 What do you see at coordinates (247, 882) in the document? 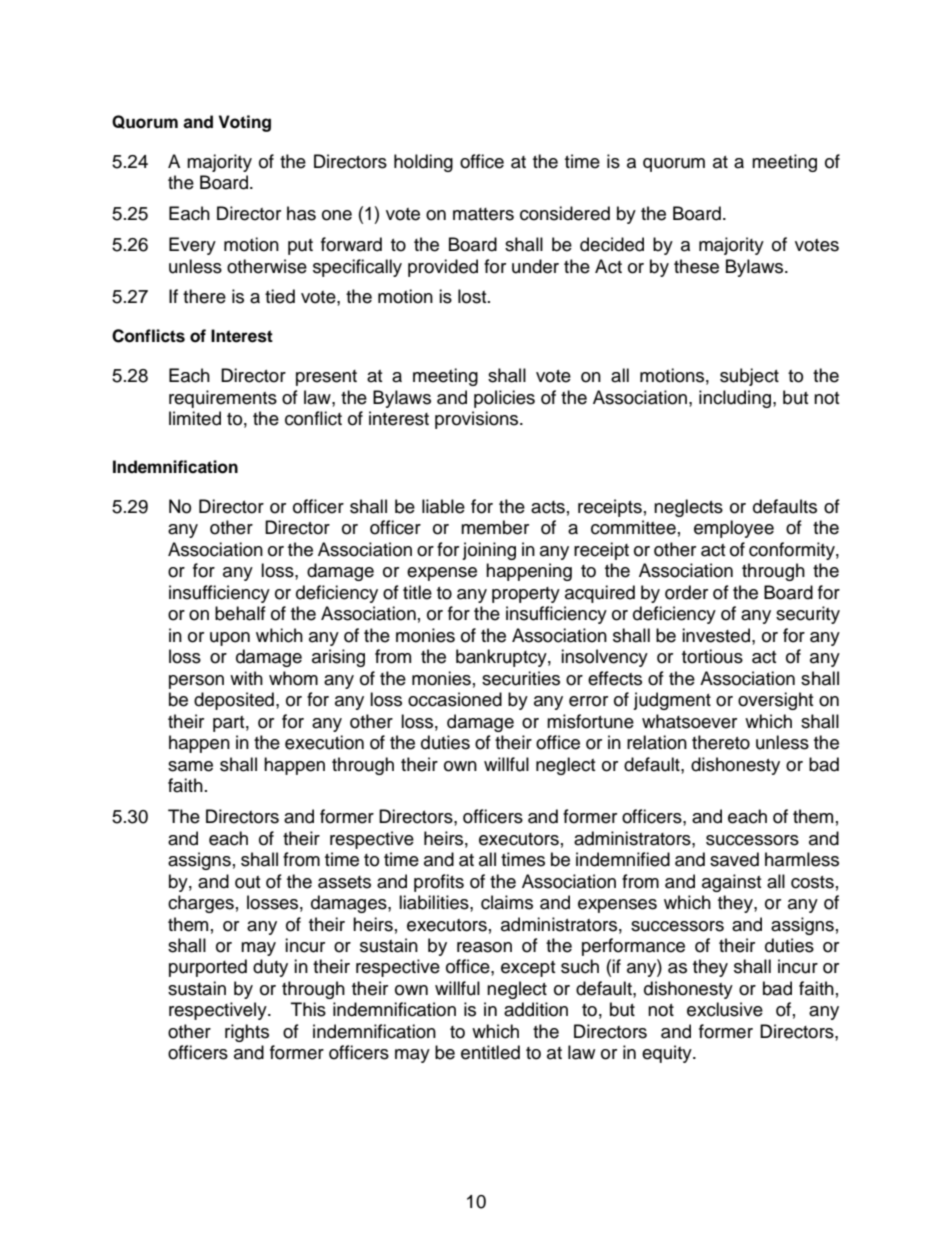
I see `out` at bounding box center [247, 882].
